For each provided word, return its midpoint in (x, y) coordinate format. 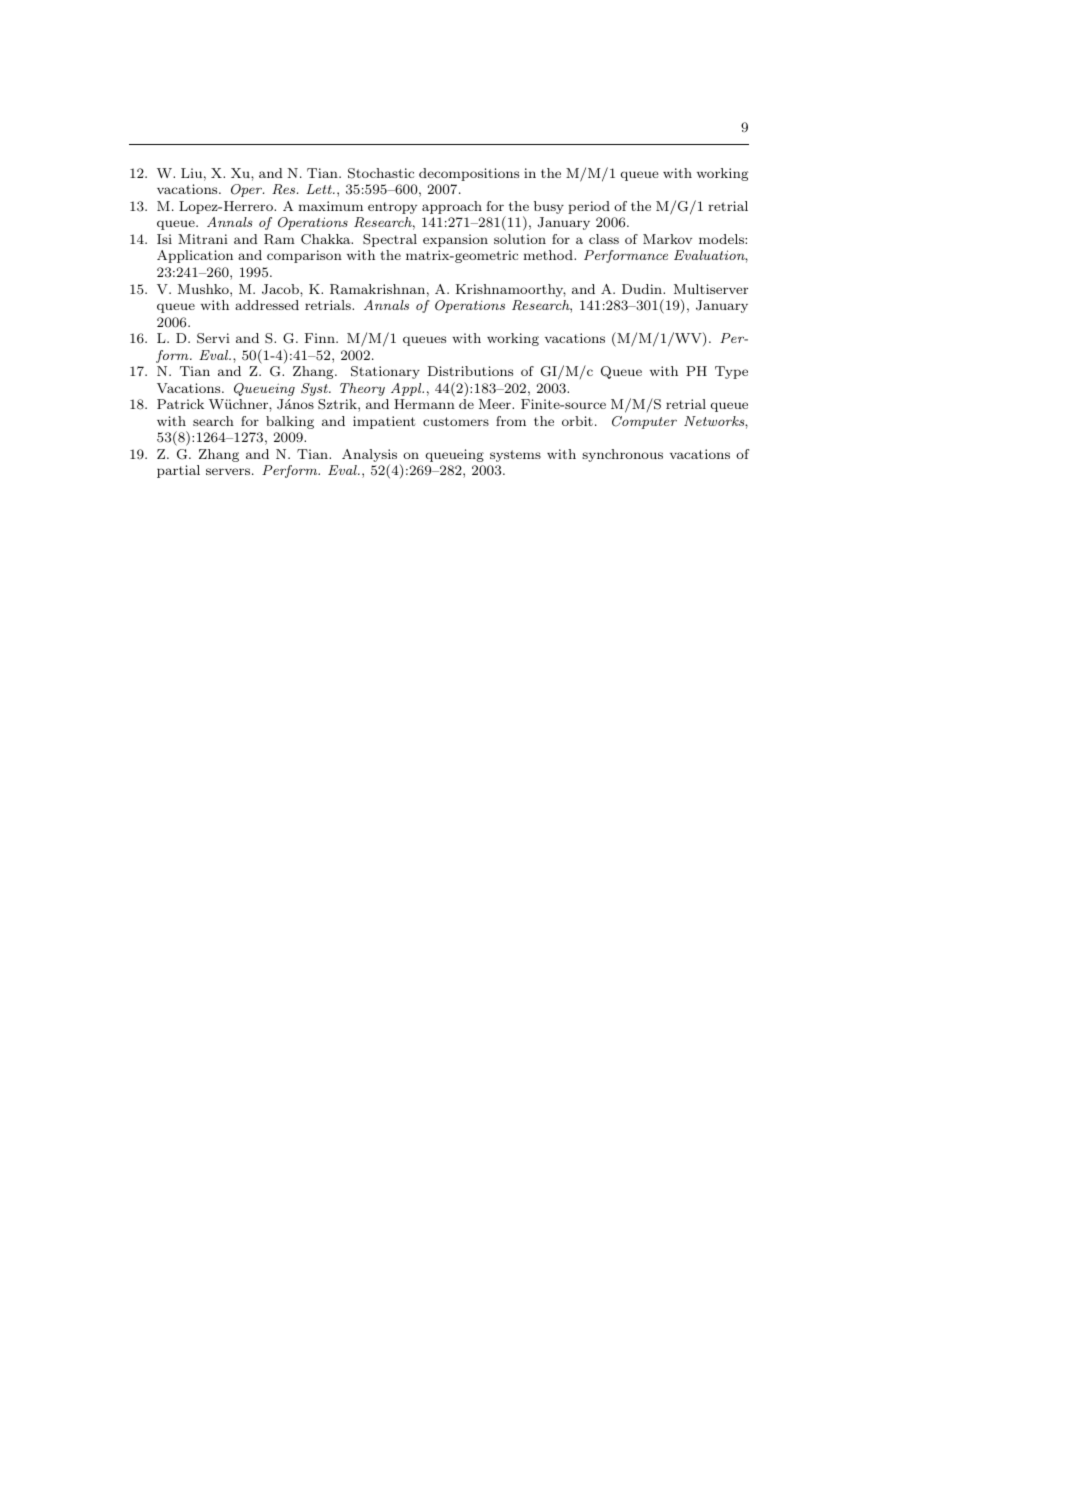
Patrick (180, 404)
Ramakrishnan (377, 289)
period (589, 207)
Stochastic (381, 173)
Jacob (281, 289)
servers (228, 471)
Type (731, 372)
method (549, 255)
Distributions (470, 371)
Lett (320, 189)
